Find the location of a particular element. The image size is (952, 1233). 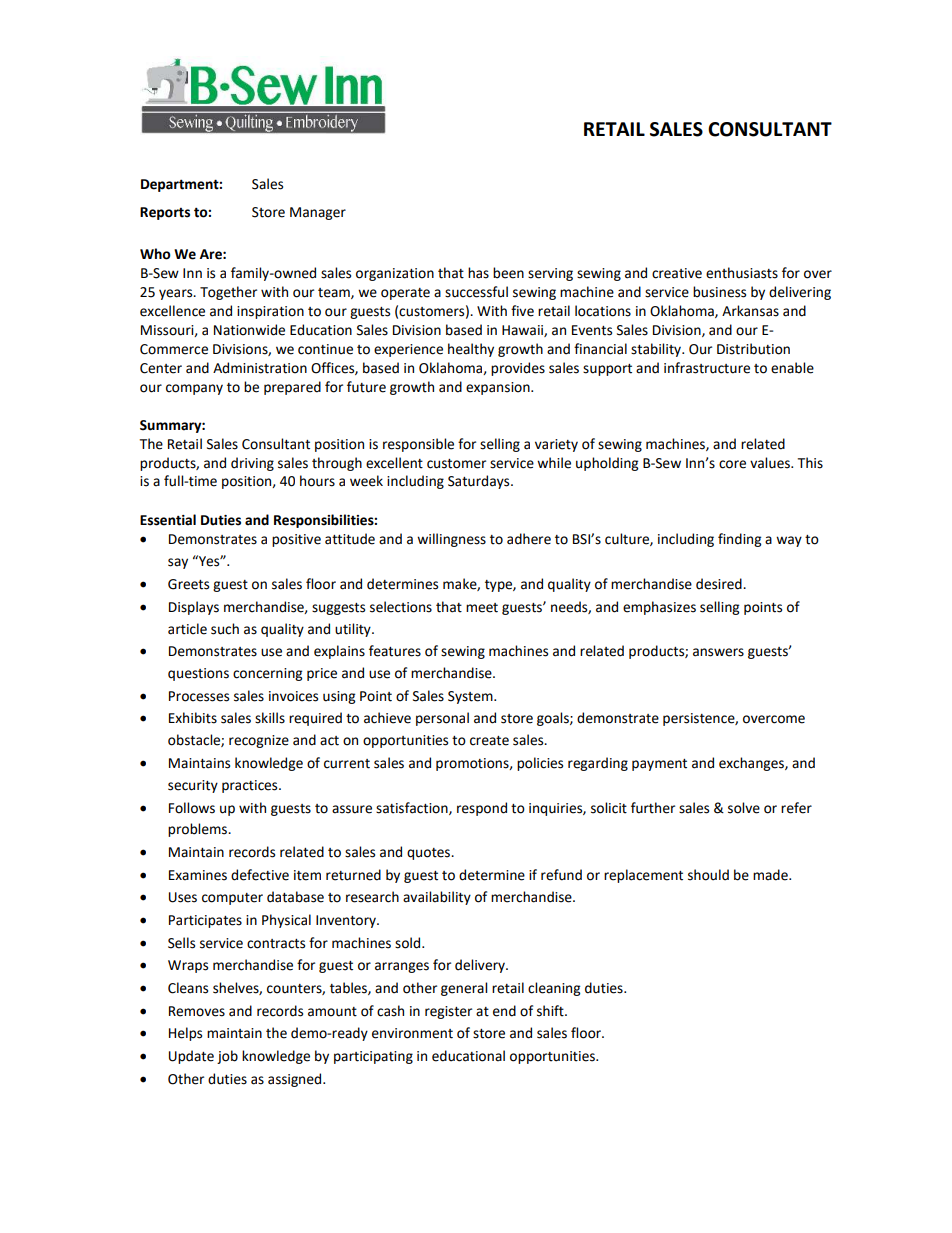

practices is located at coordinates (251, 786).
